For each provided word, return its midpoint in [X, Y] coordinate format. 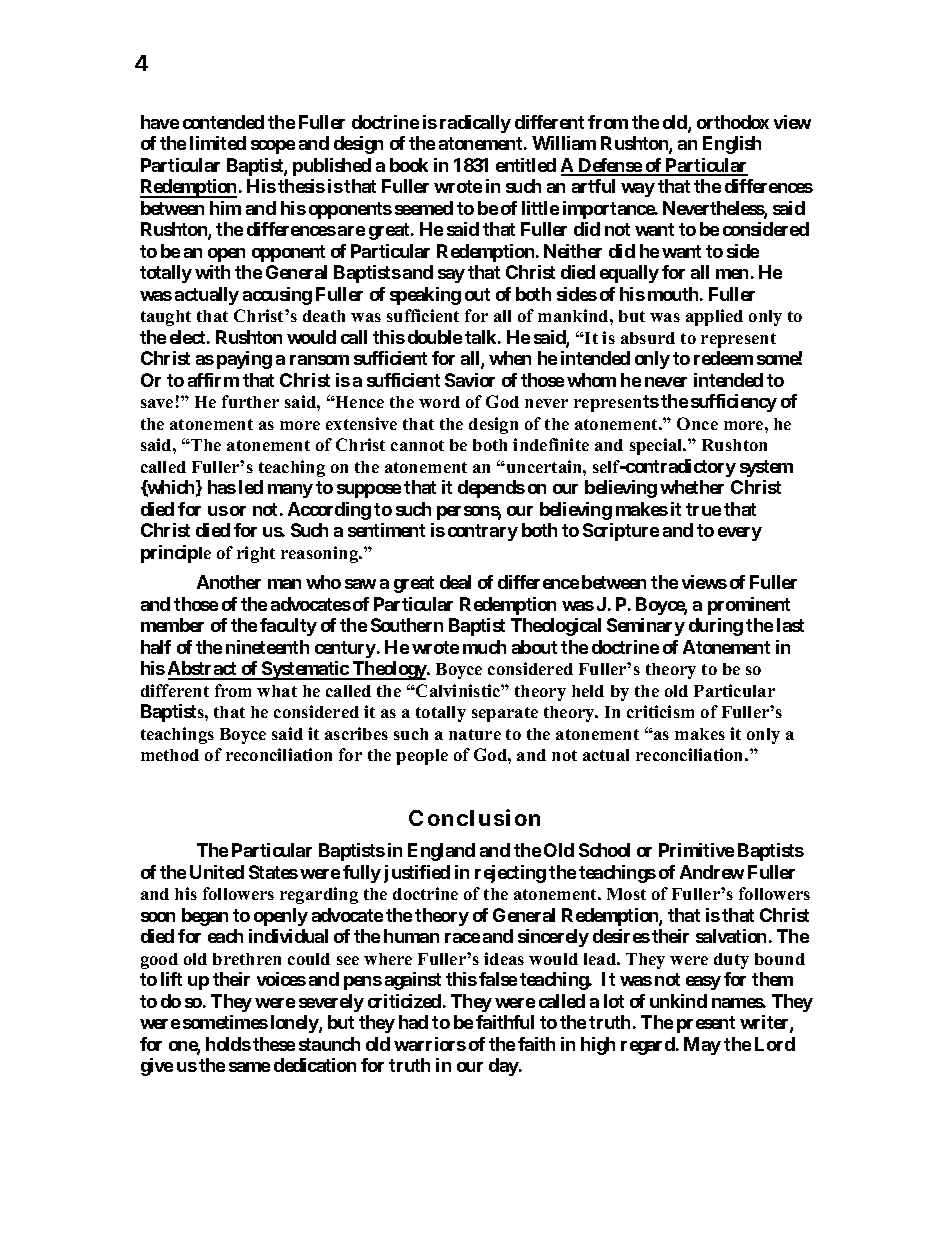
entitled [526, 165]
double [435, 337]
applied [714, 317]
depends [491, 489]
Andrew [712, 872]
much [484, 647]
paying [244, 360]
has [222, 487]
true [703, 509]
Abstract [203, 670]
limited [218, 143]
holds [228, 1044]
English [732, 145]
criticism [660, 711]
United [217, 872]
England [441, 852]
